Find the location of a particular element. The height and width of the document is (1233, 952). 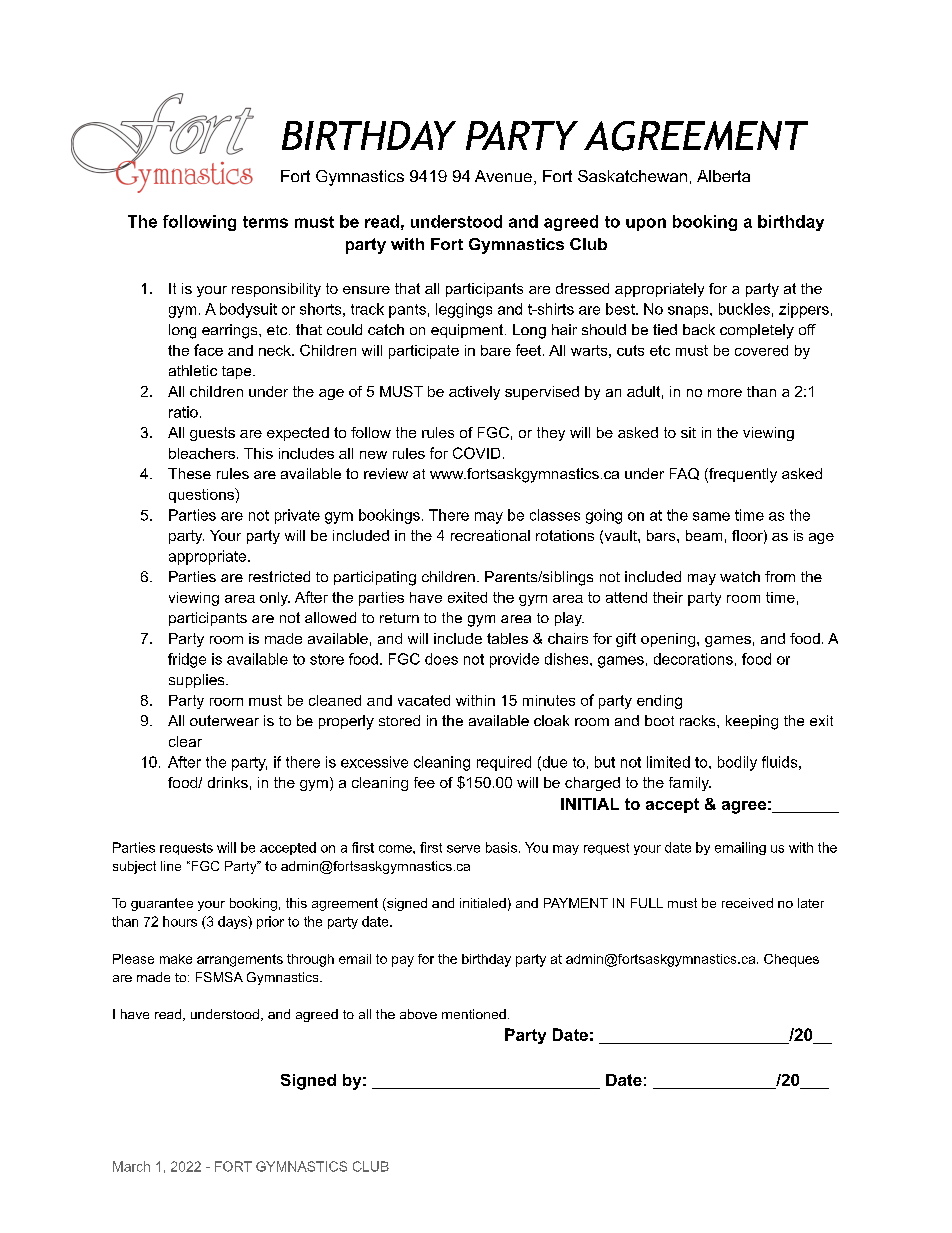

Alberta is located at coordinates (723, 176).
